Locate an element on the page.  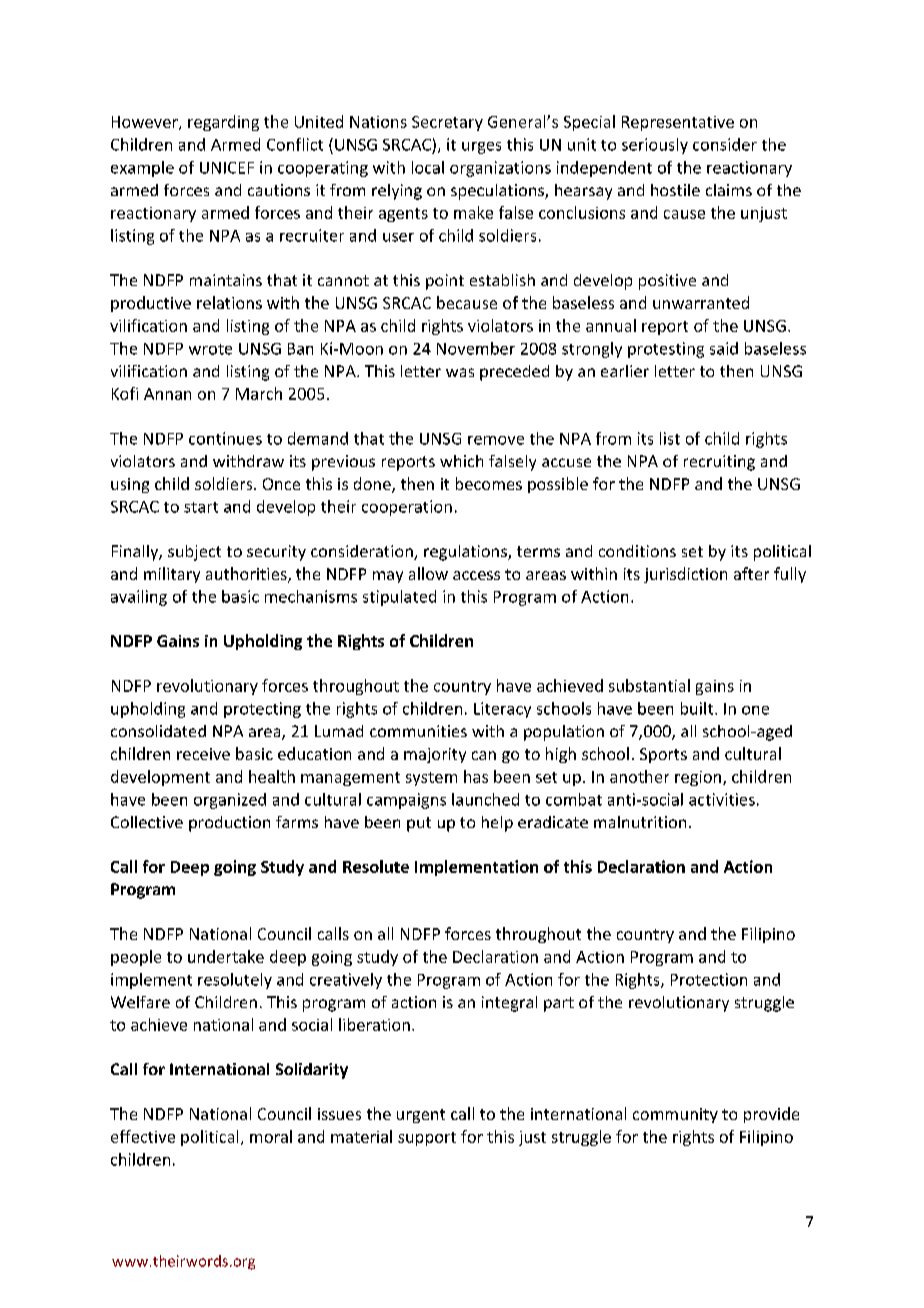
activities is located at coordinates (722, 799).
